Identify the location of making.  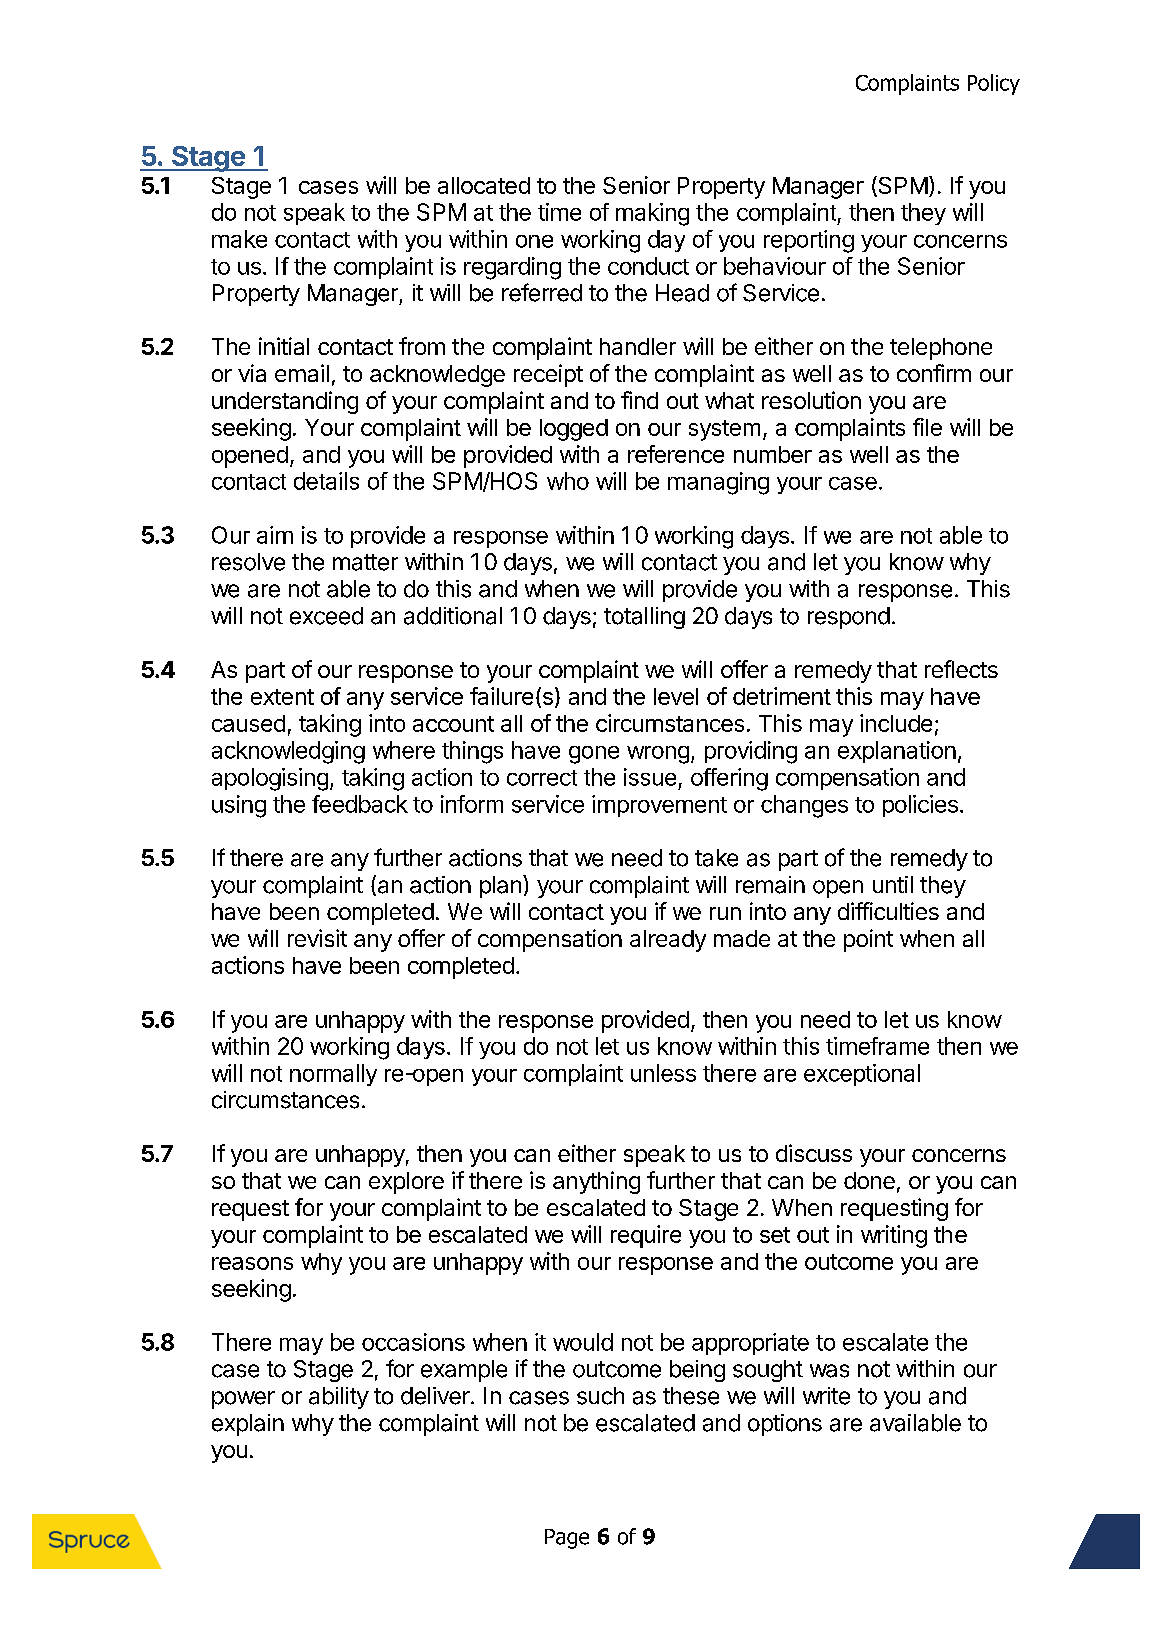
(652, 214).
